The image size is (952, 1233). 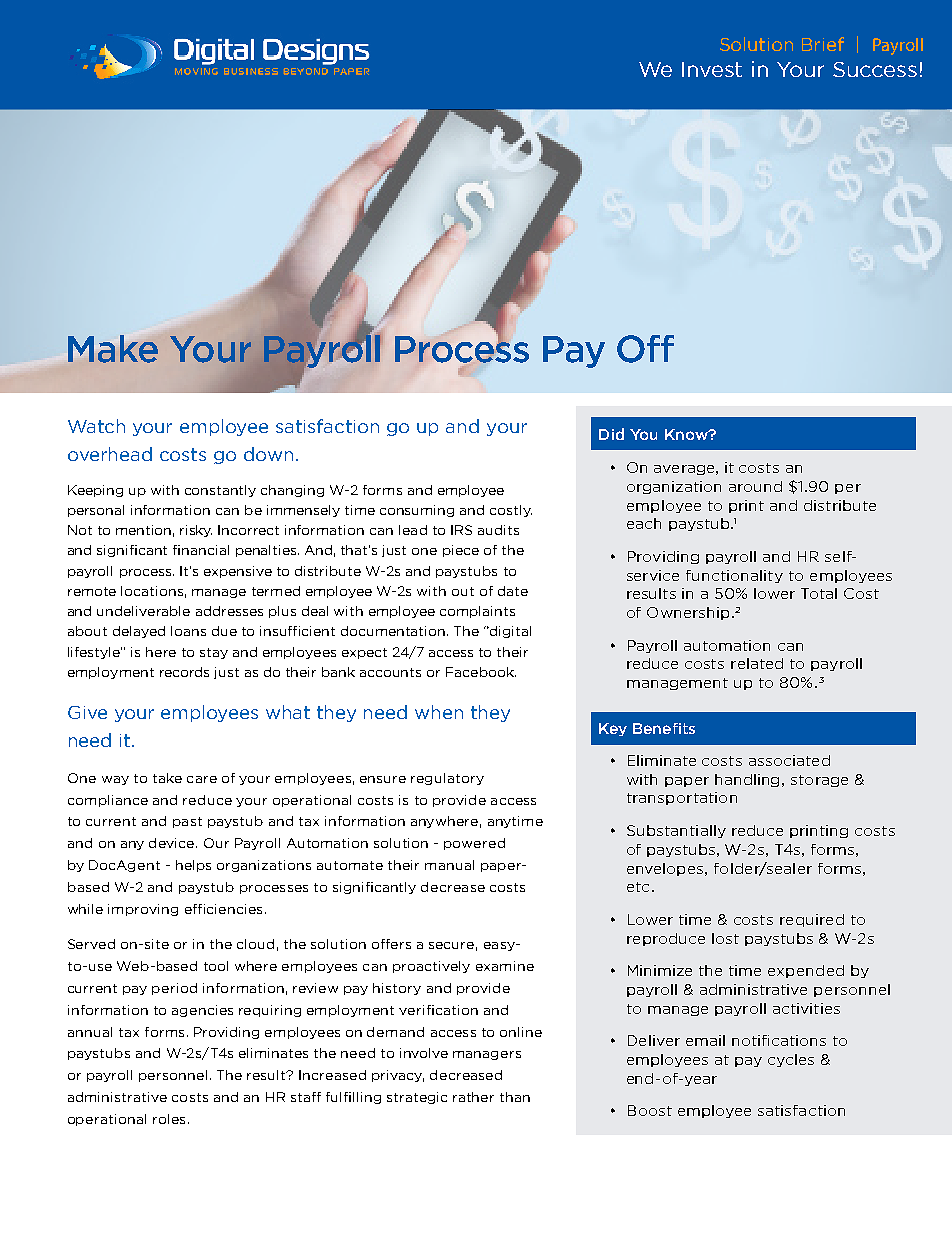 What do you see at coordinates (819, 781) in the document?
I see `storage` at bounding box center [819, 781].
